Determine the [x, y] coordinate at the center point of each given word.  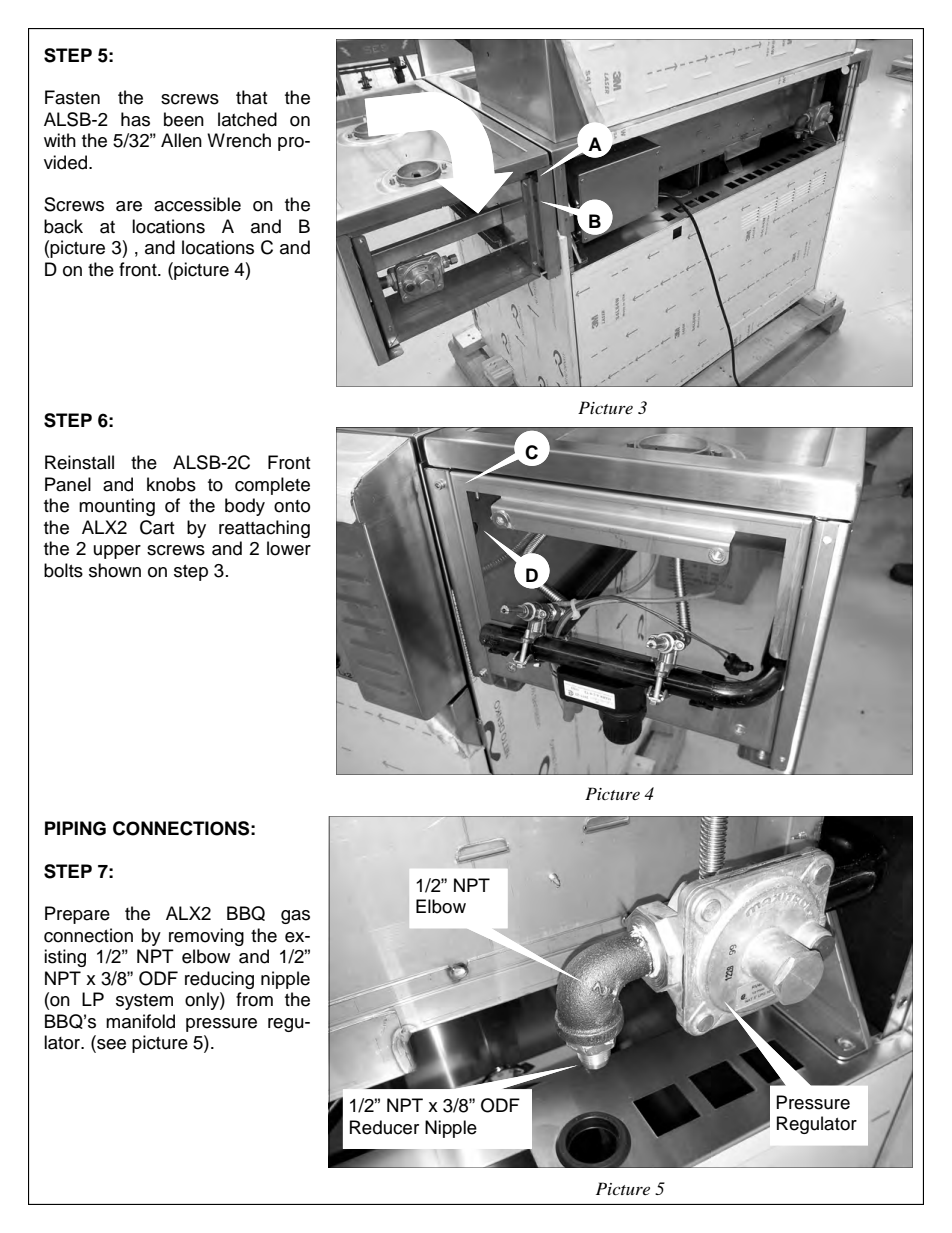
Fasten [72, 97]
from [254, 999]
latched [247, 119]
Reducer [384, 1127]
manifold [140, 1021]
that [251, 97]
